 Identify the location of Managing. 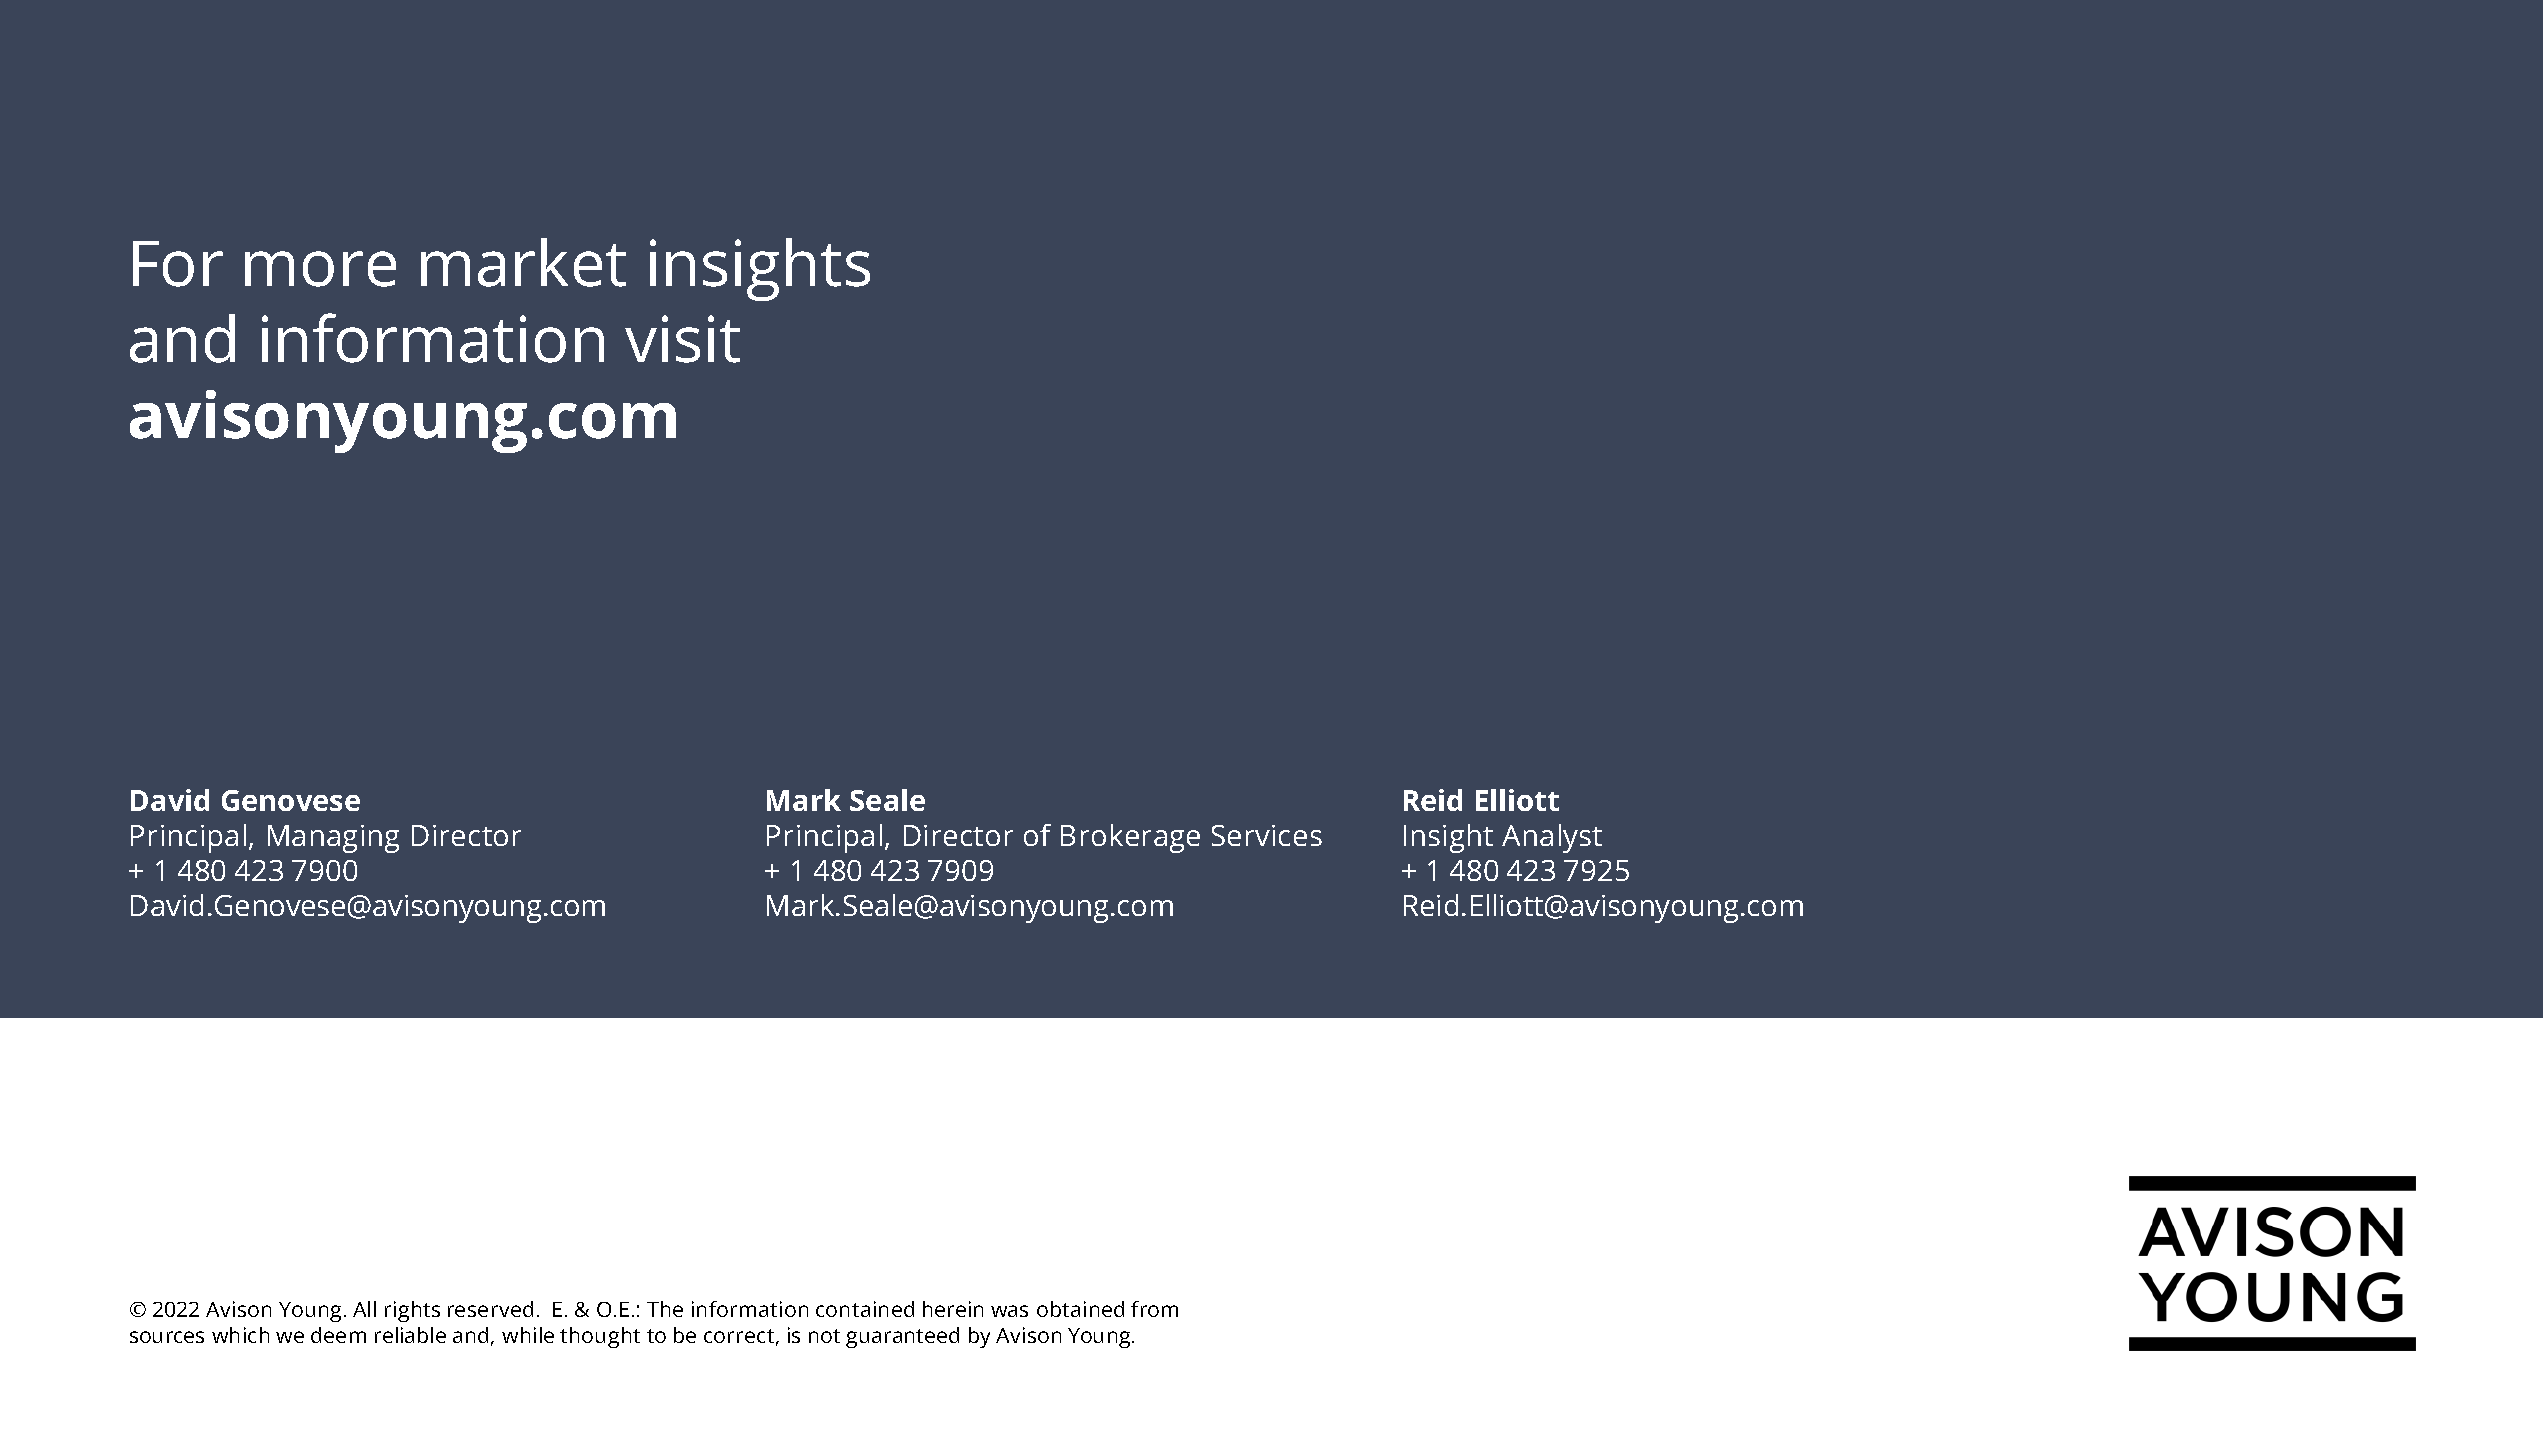
(333, 839).
